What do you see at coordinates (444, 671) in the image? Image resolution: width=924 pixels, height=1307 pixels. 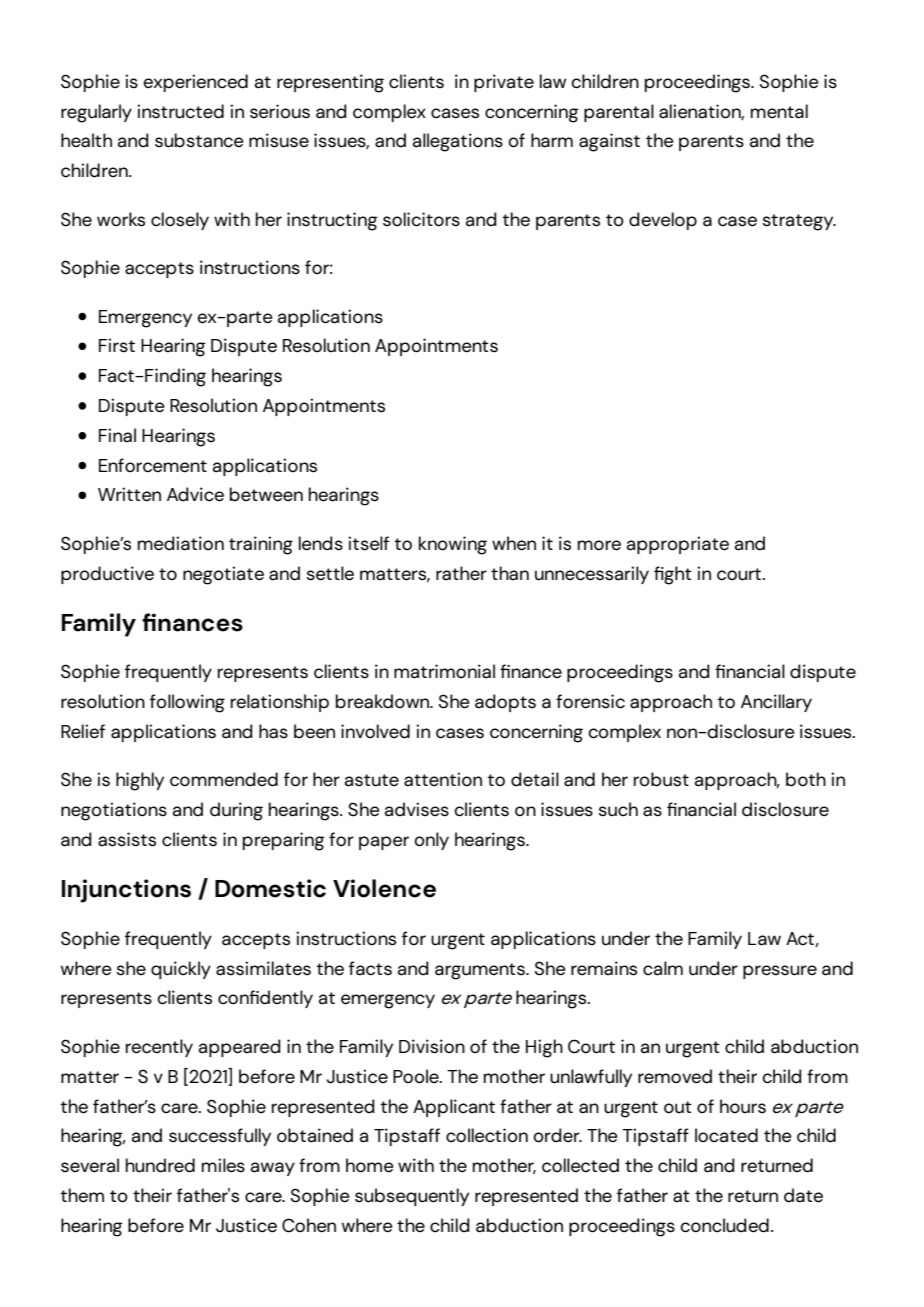 I see `matrimonial` at bounding box center [444, 671].
